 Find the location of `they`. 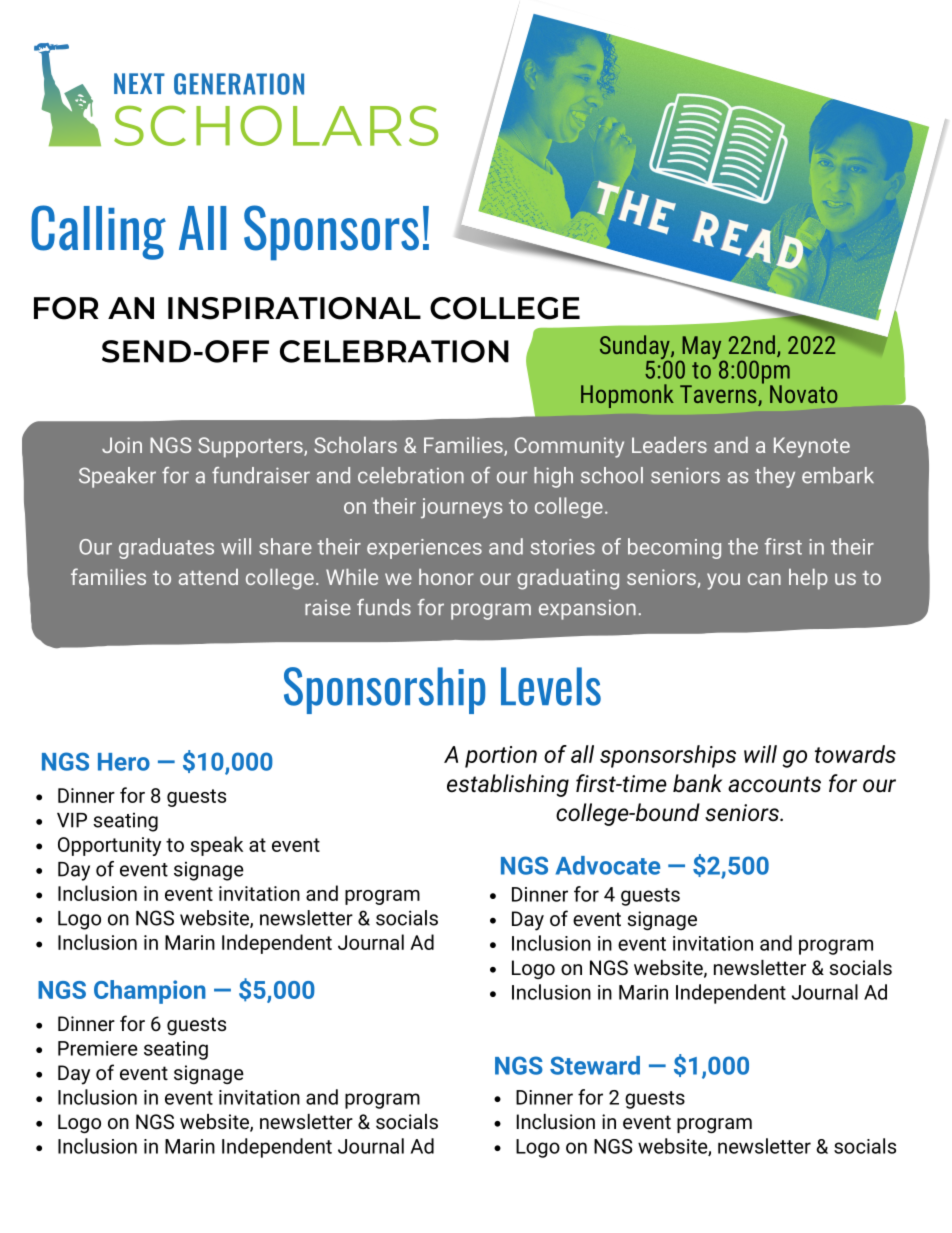

they is located at coordinates (775, 477).
